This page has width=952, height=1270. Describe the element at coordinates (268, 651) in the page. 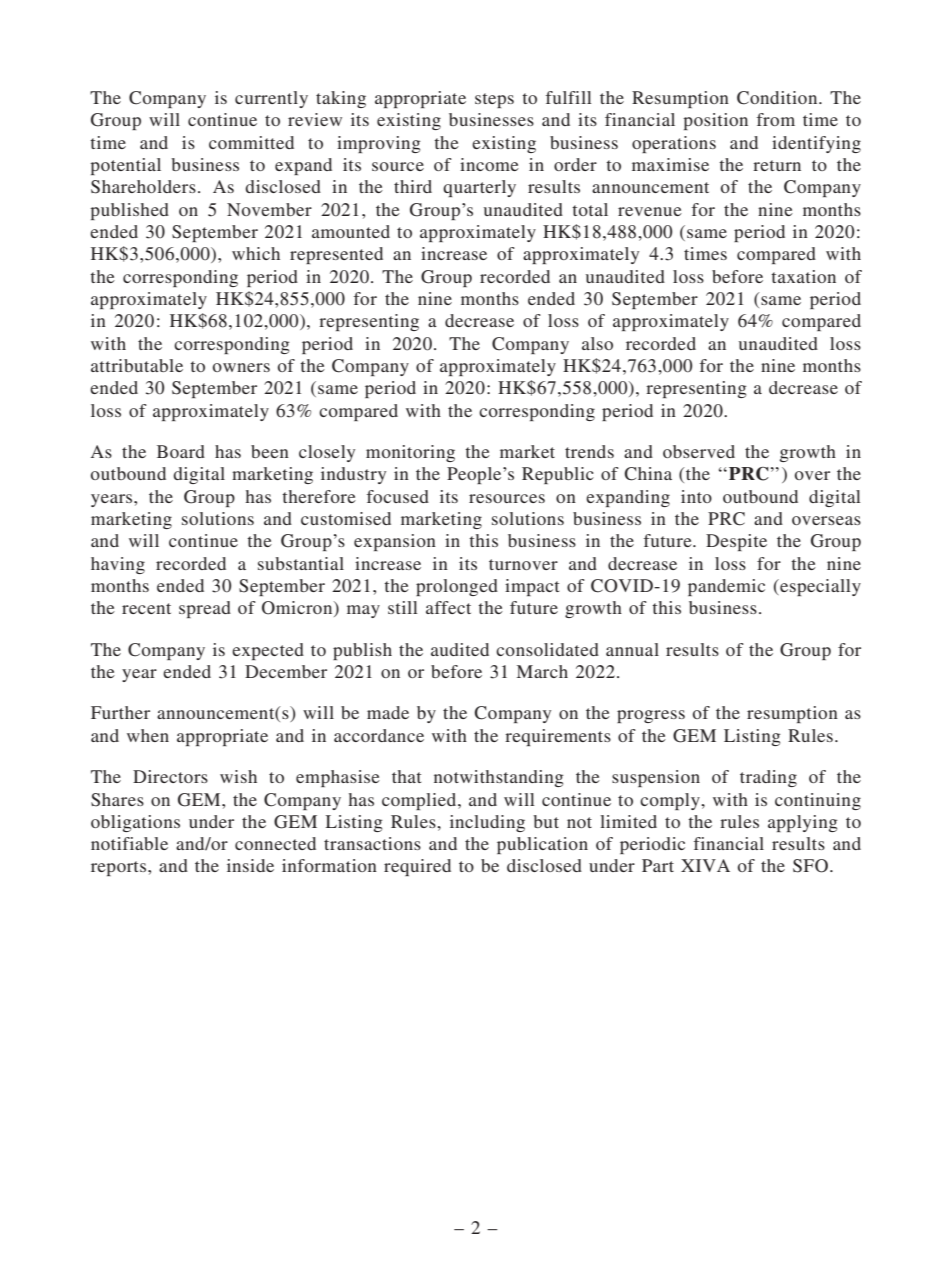

I see `expected` at that location.
